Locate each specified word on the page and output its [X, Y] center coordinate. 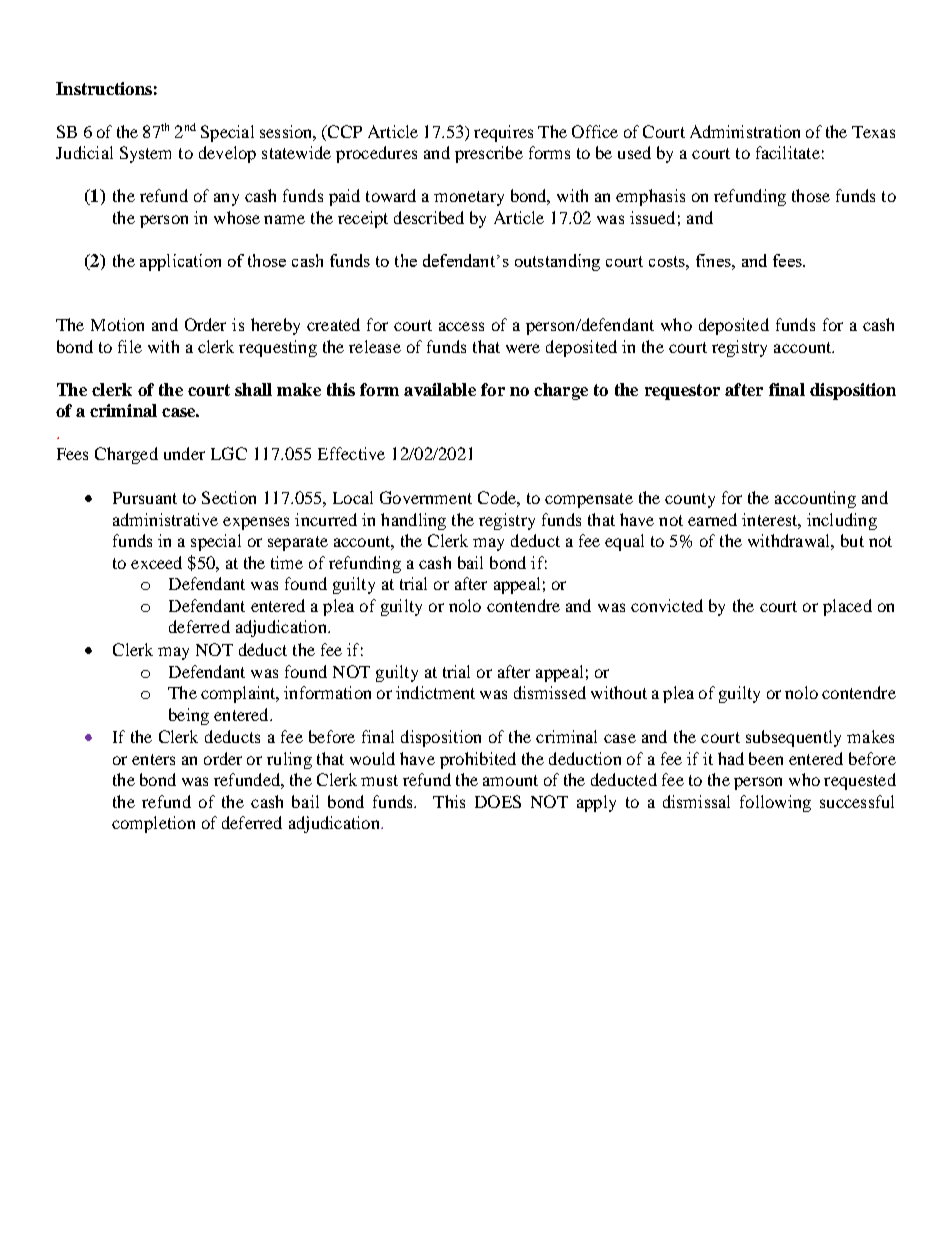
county [690, 500]
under [184, 453]
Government [426, 497]
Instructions [104, 88]
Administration [745, 131]
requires [503, 133]
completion [153, 824]
